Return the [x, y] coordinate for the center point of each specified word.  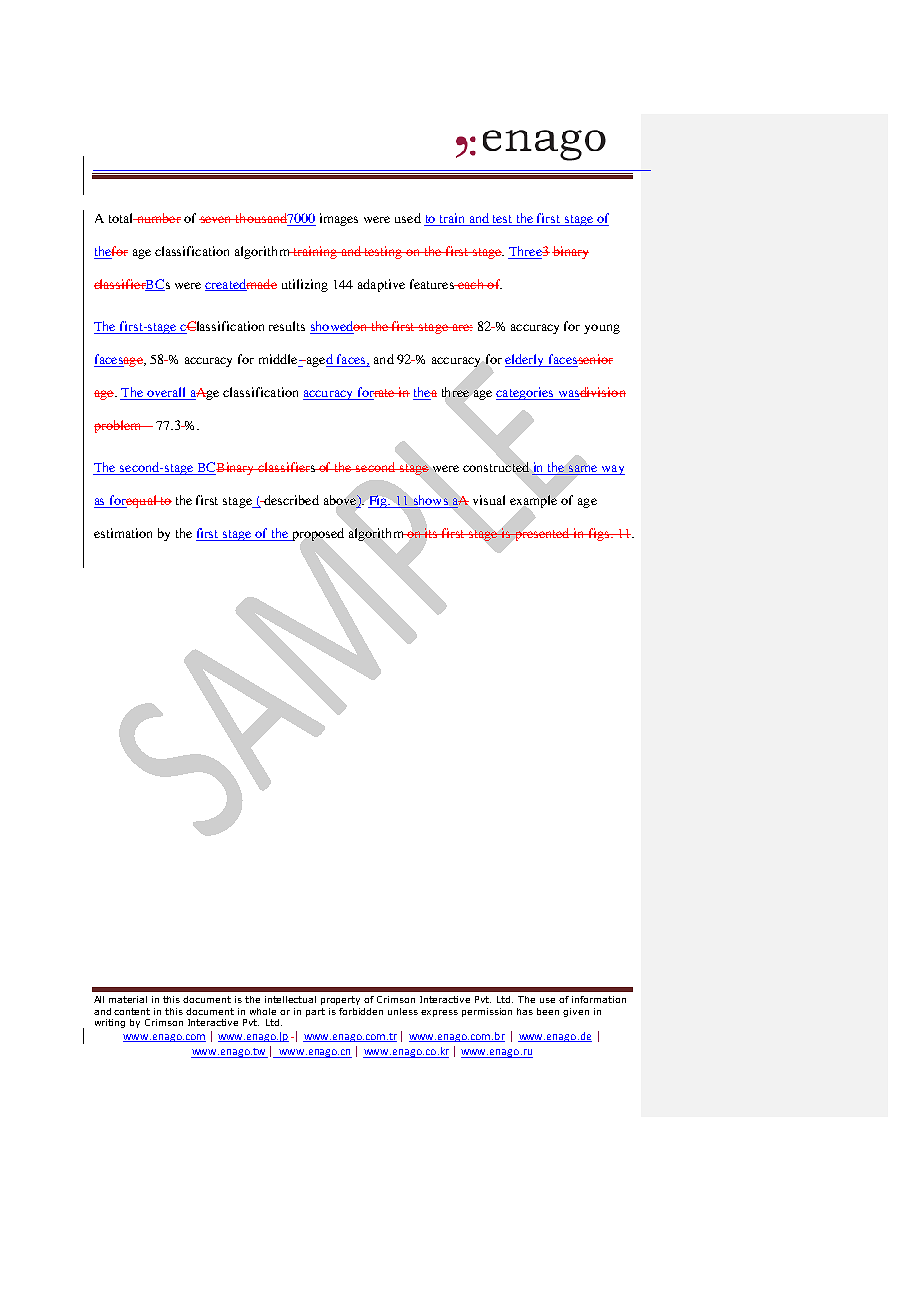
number [157, 218]
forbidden [361, 1011]
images [339, 219]
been [548, 1011]
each [471, 284]
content [132, 1011]
